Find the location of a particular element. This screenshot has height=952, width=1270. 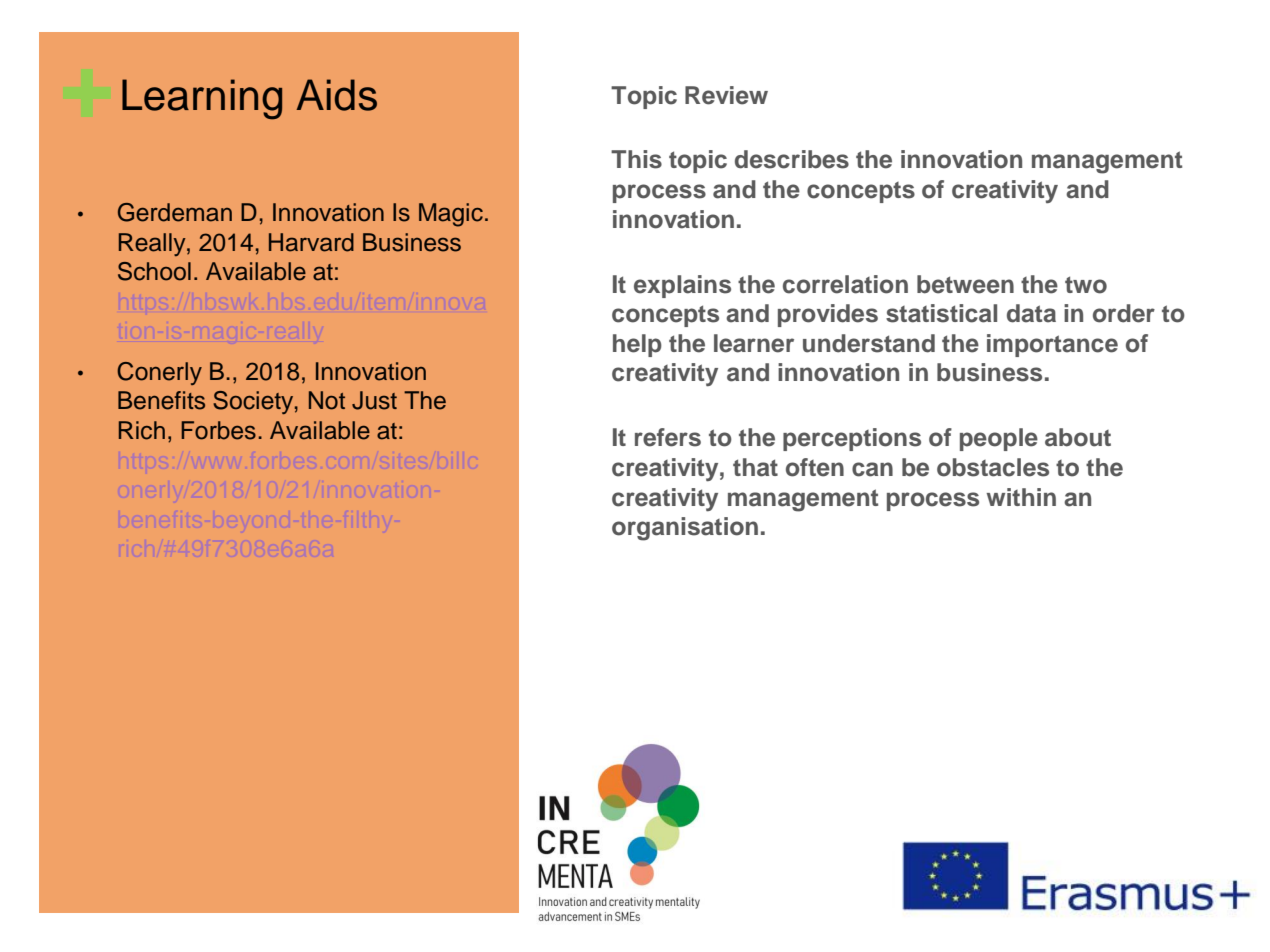

Not is located at coordinates (327, 400).
